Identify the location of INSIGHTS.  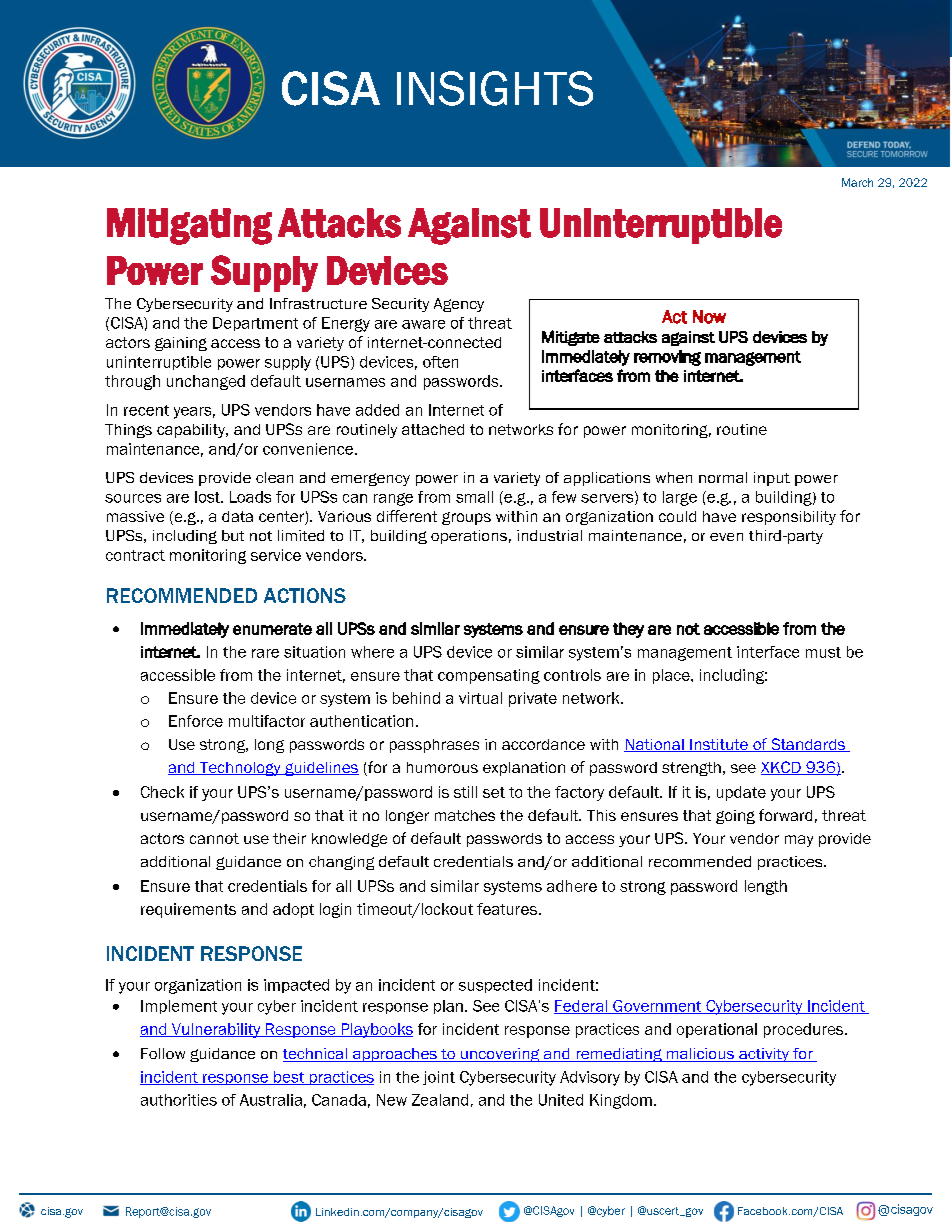
(495, 88).
